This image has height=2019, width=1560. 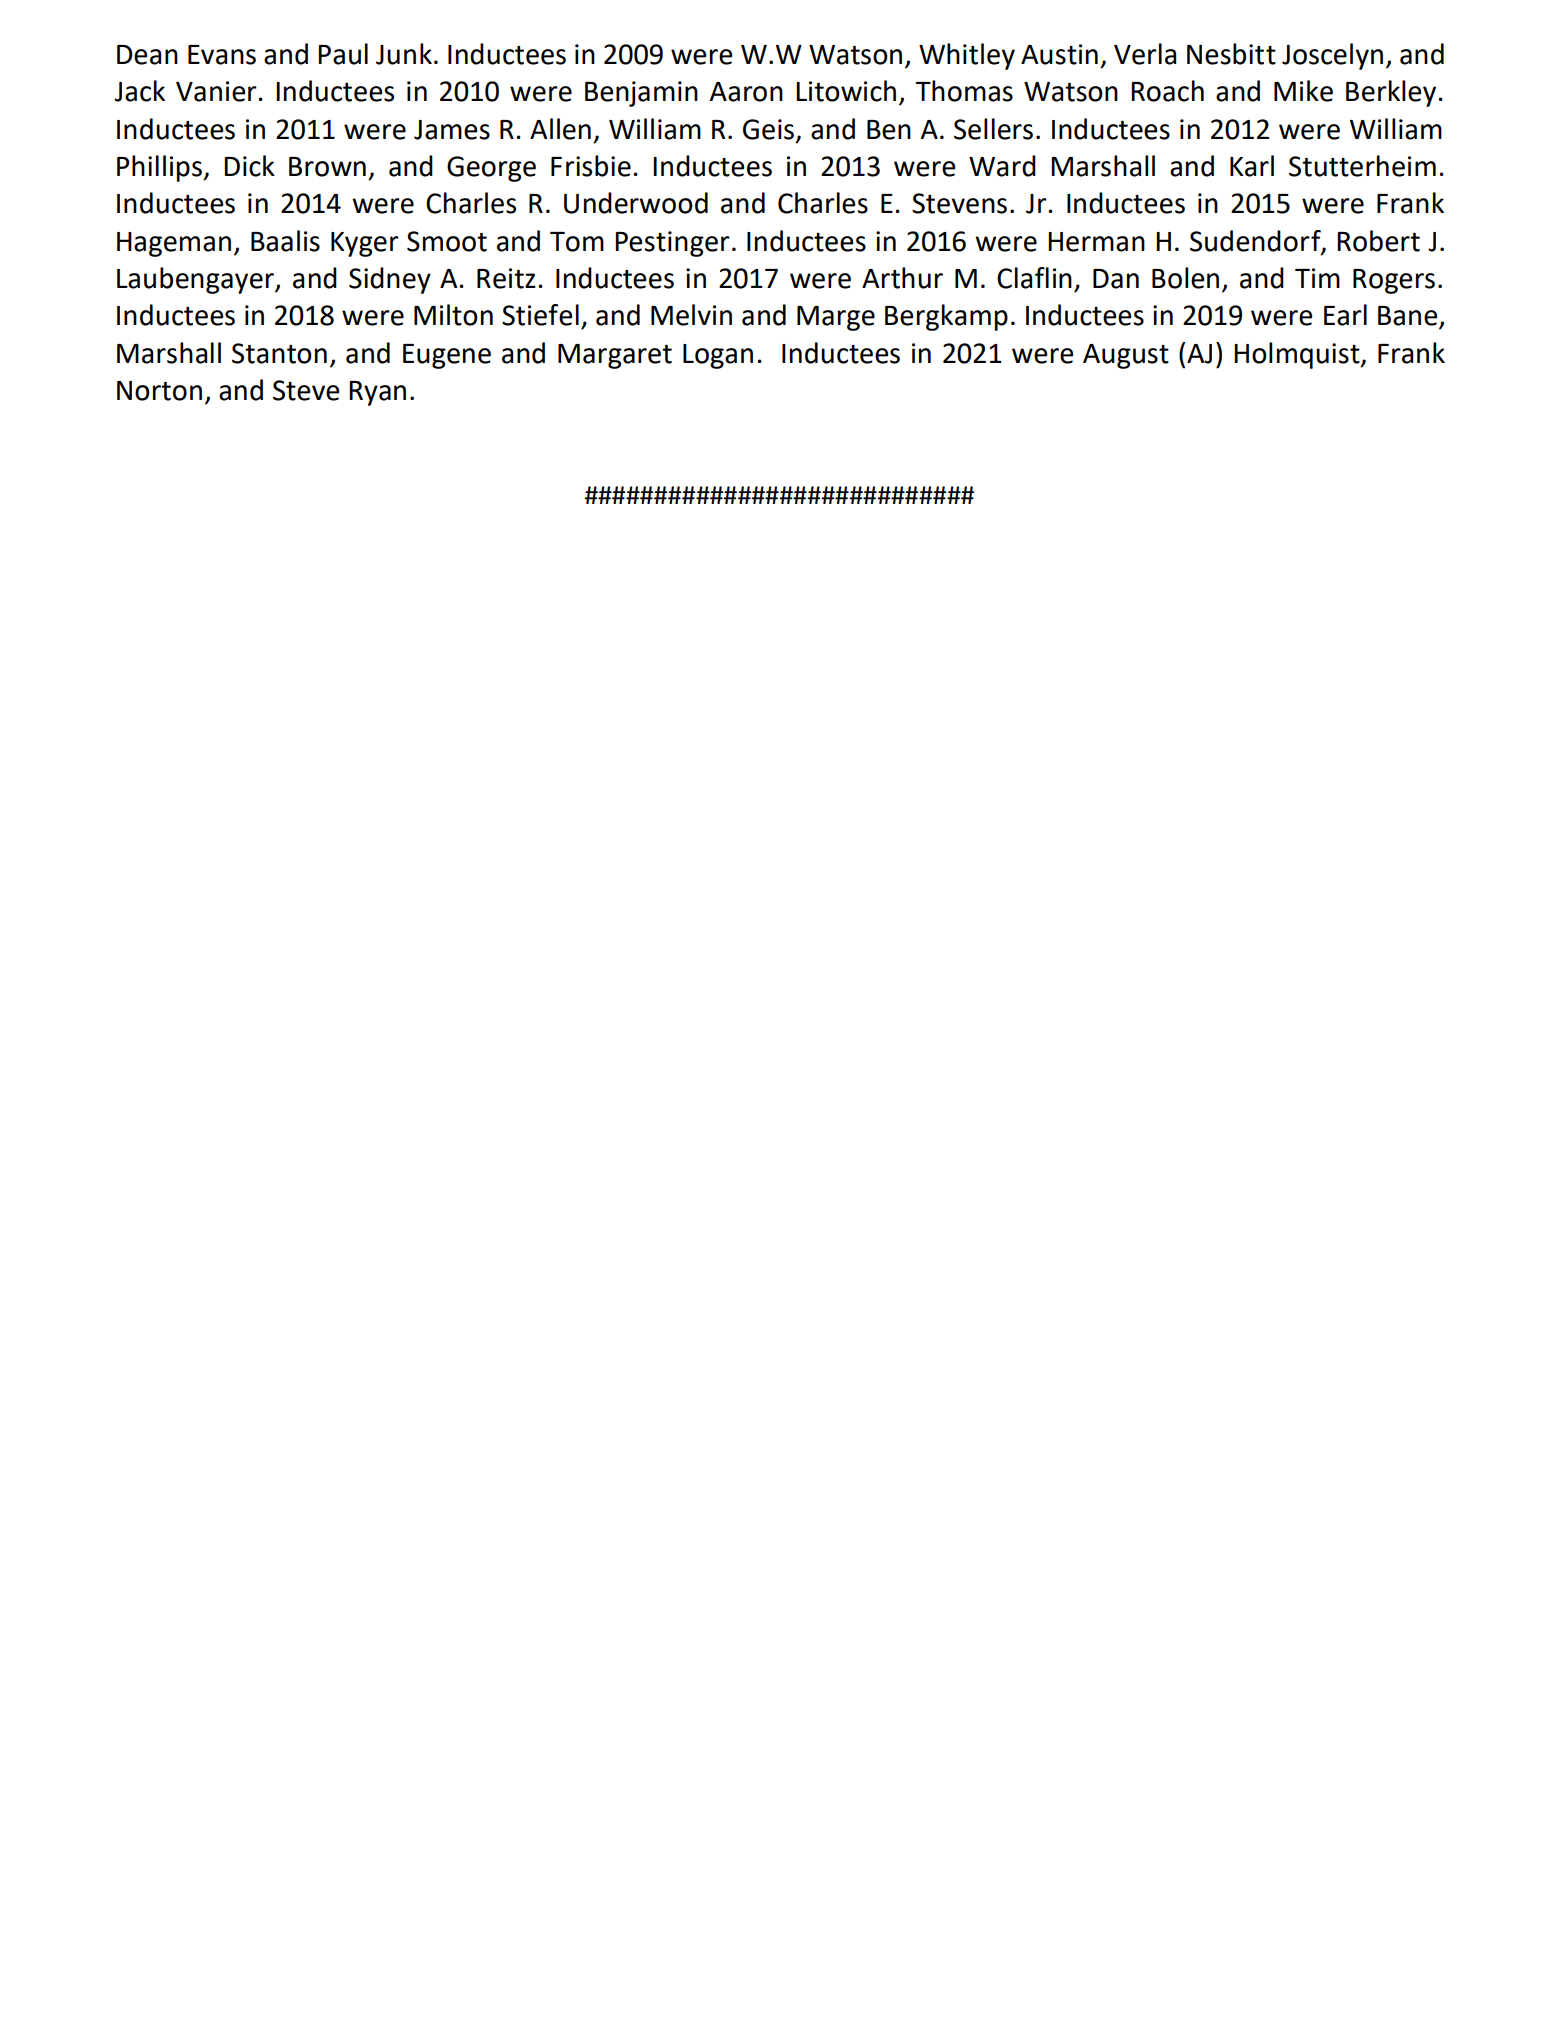 What do you see at coordinates (447, 241) in the image?
I see `Smoot` at bounding box center [447, 241].
